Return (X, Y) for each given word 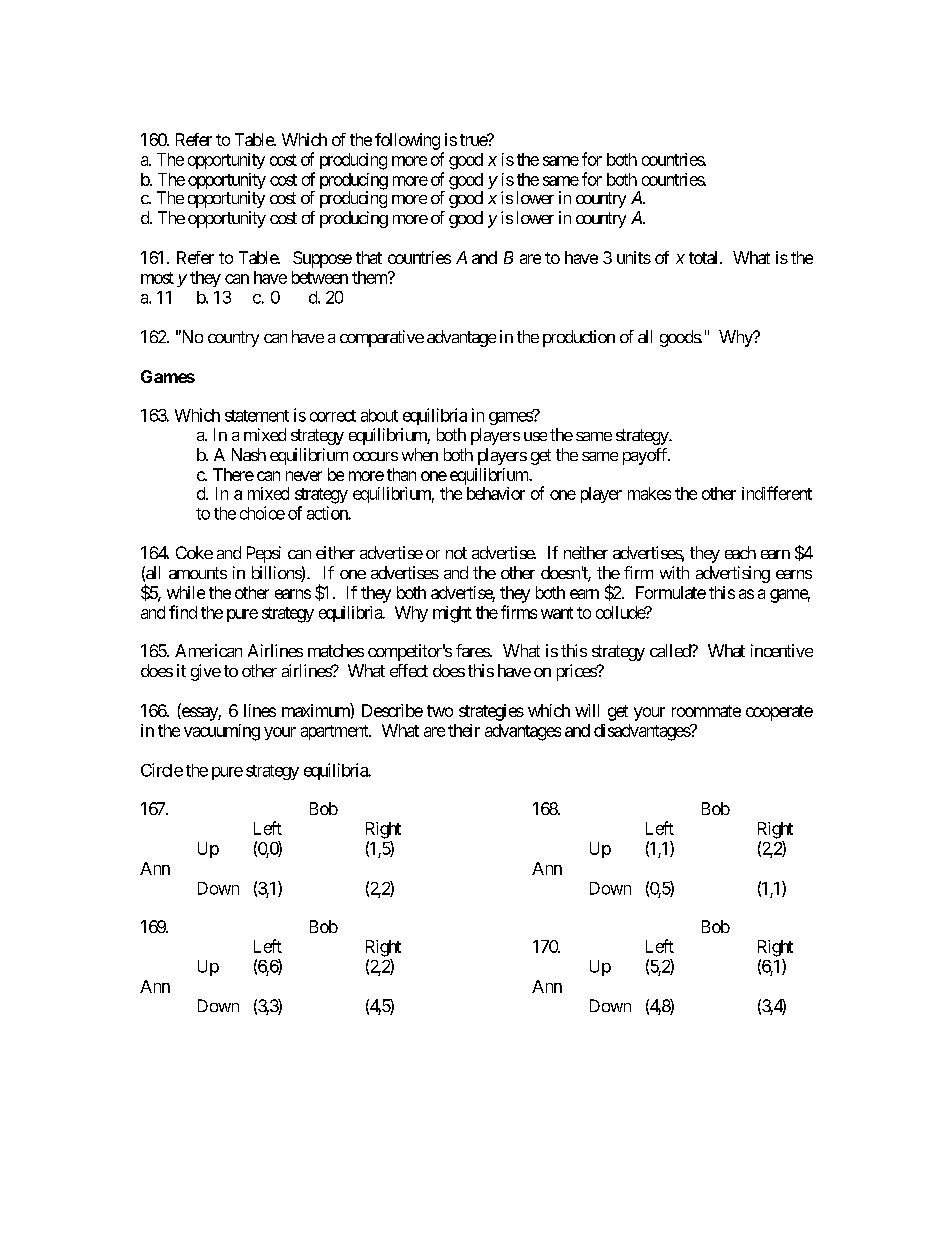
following (407, 141)
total (705, 257)
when (420, 454)
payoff (646, 456)
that (369, 257)
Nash (249, 454)
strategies (491, 712)
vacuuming (222, 732)
